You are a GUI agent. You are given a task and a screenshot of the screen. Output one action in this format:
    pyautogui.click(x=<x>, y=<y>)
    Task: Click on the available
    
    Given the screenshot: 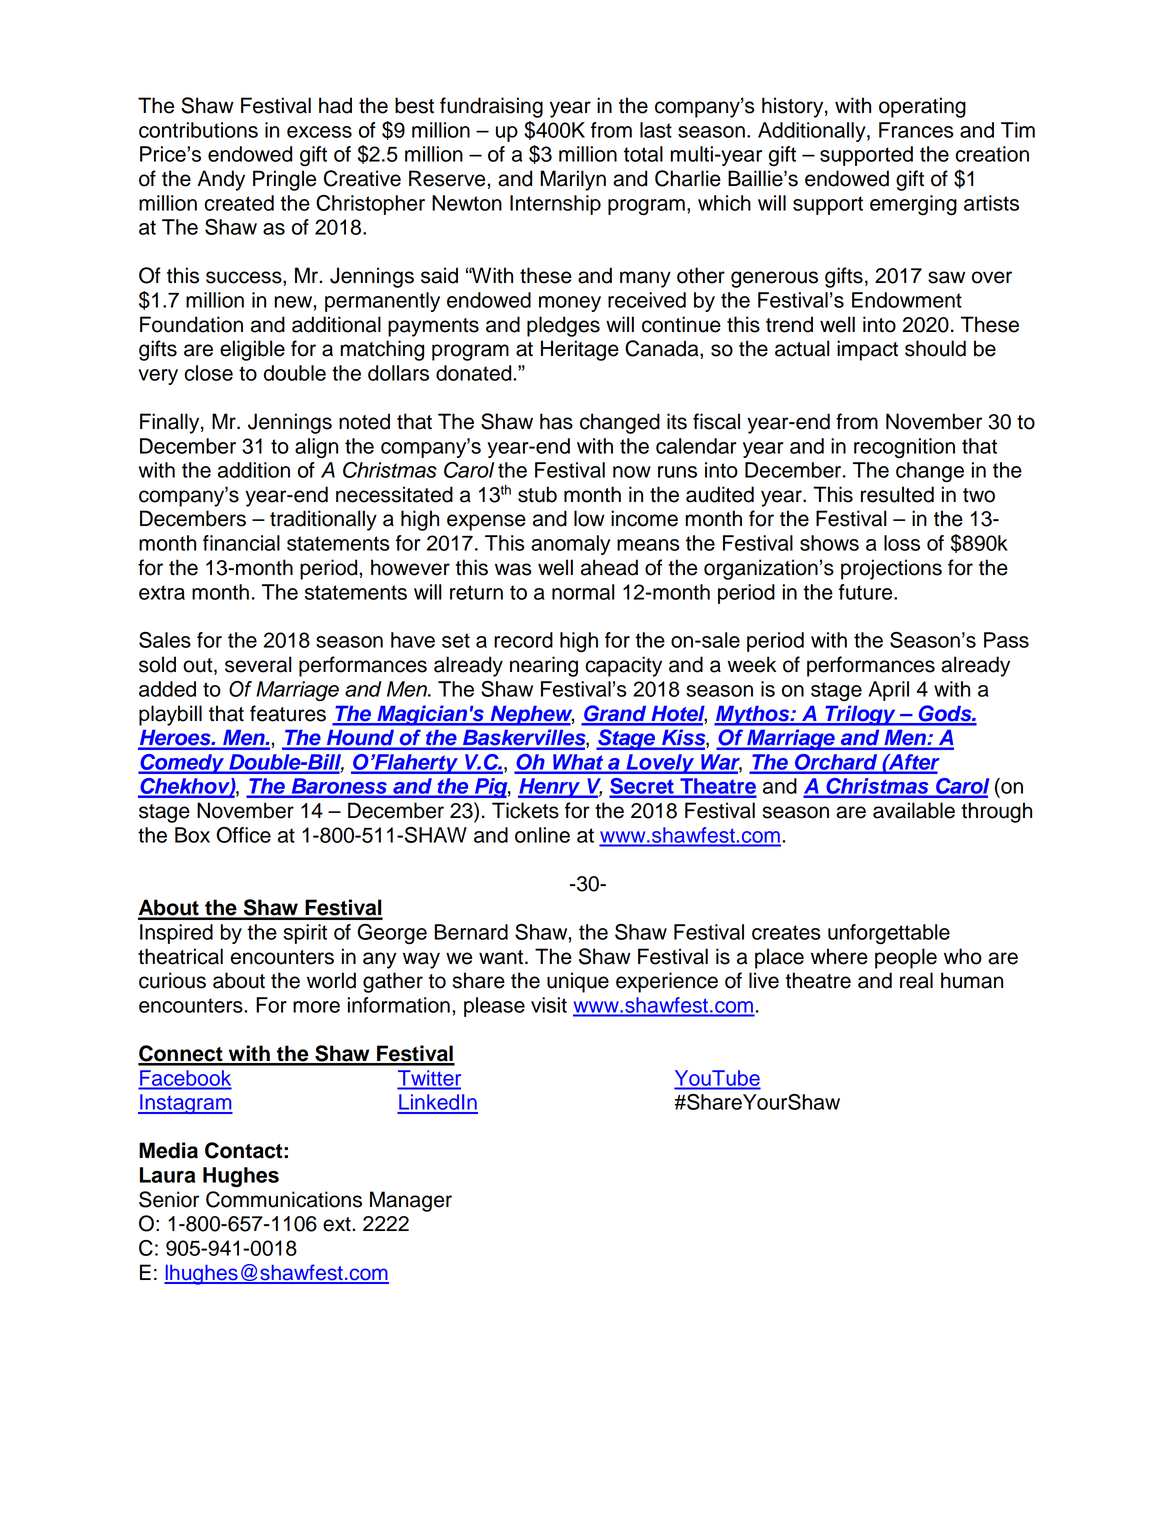 What is the action you would take?
    pyautogui.click(x=914, y=810)
